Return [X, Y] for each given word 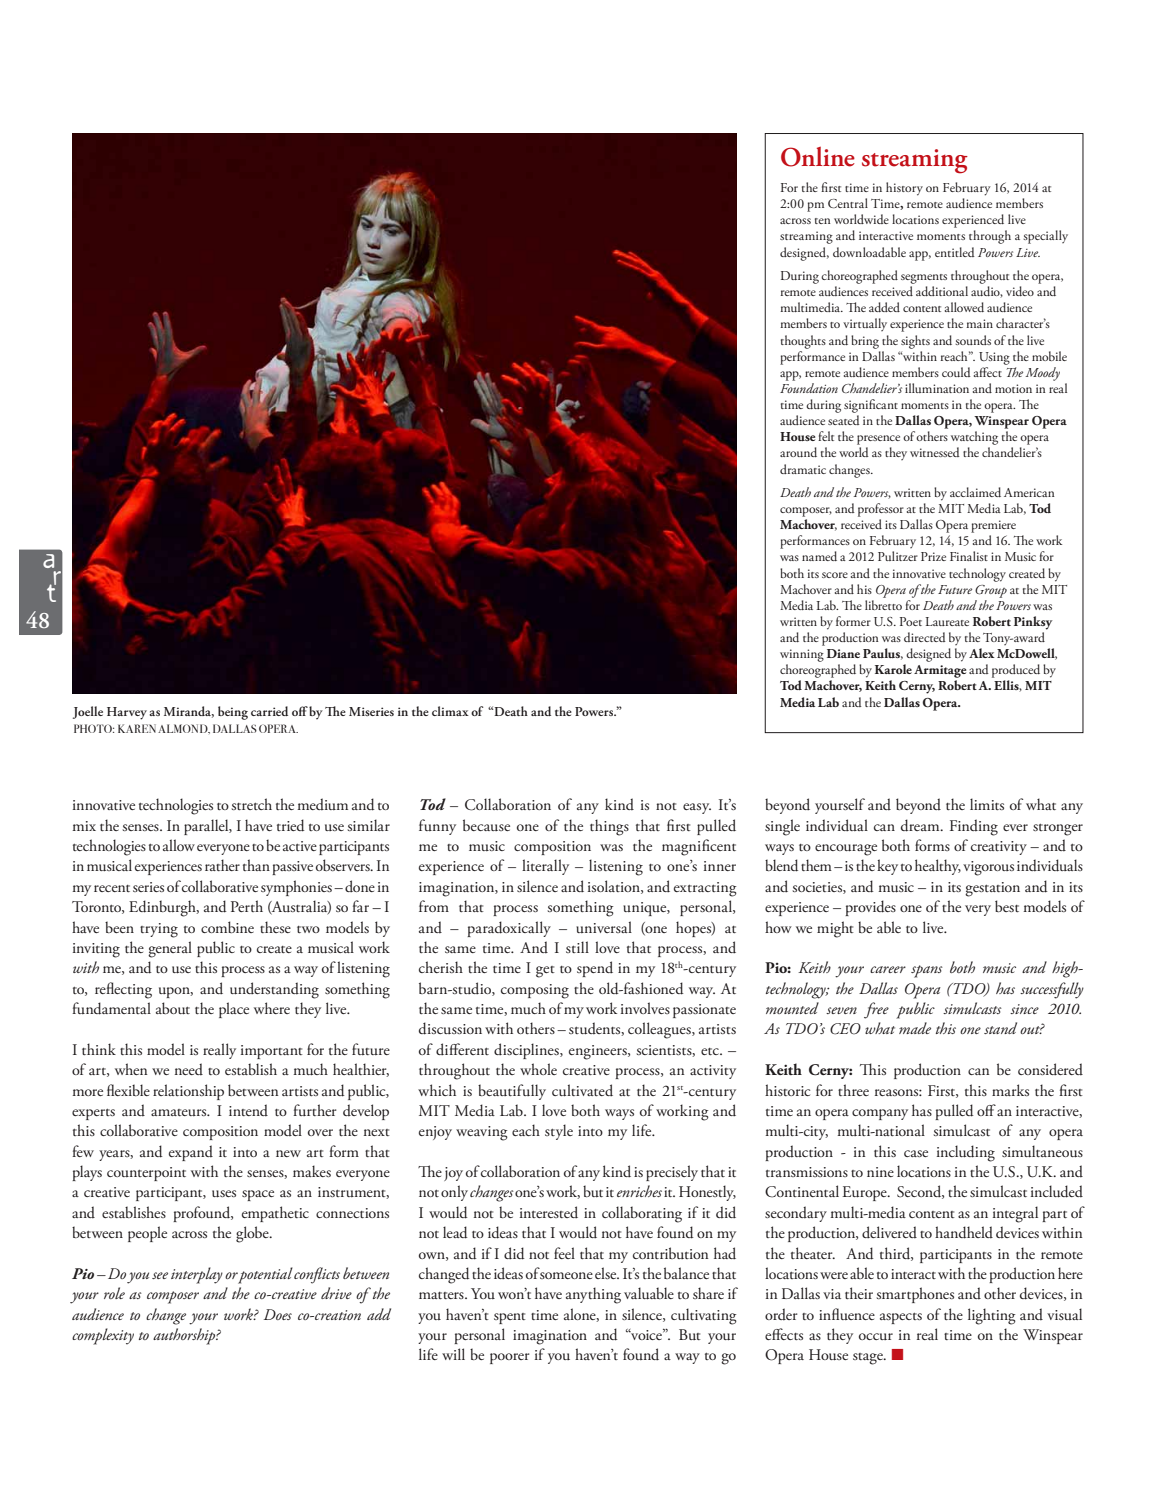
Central [848, 203]
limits [987, 804]
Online [818, 157]
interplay [197, 1275]
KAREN [137, 728]
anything [593, 1295]
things [609, 827]
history [904, 189]
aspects [901, 1318]
